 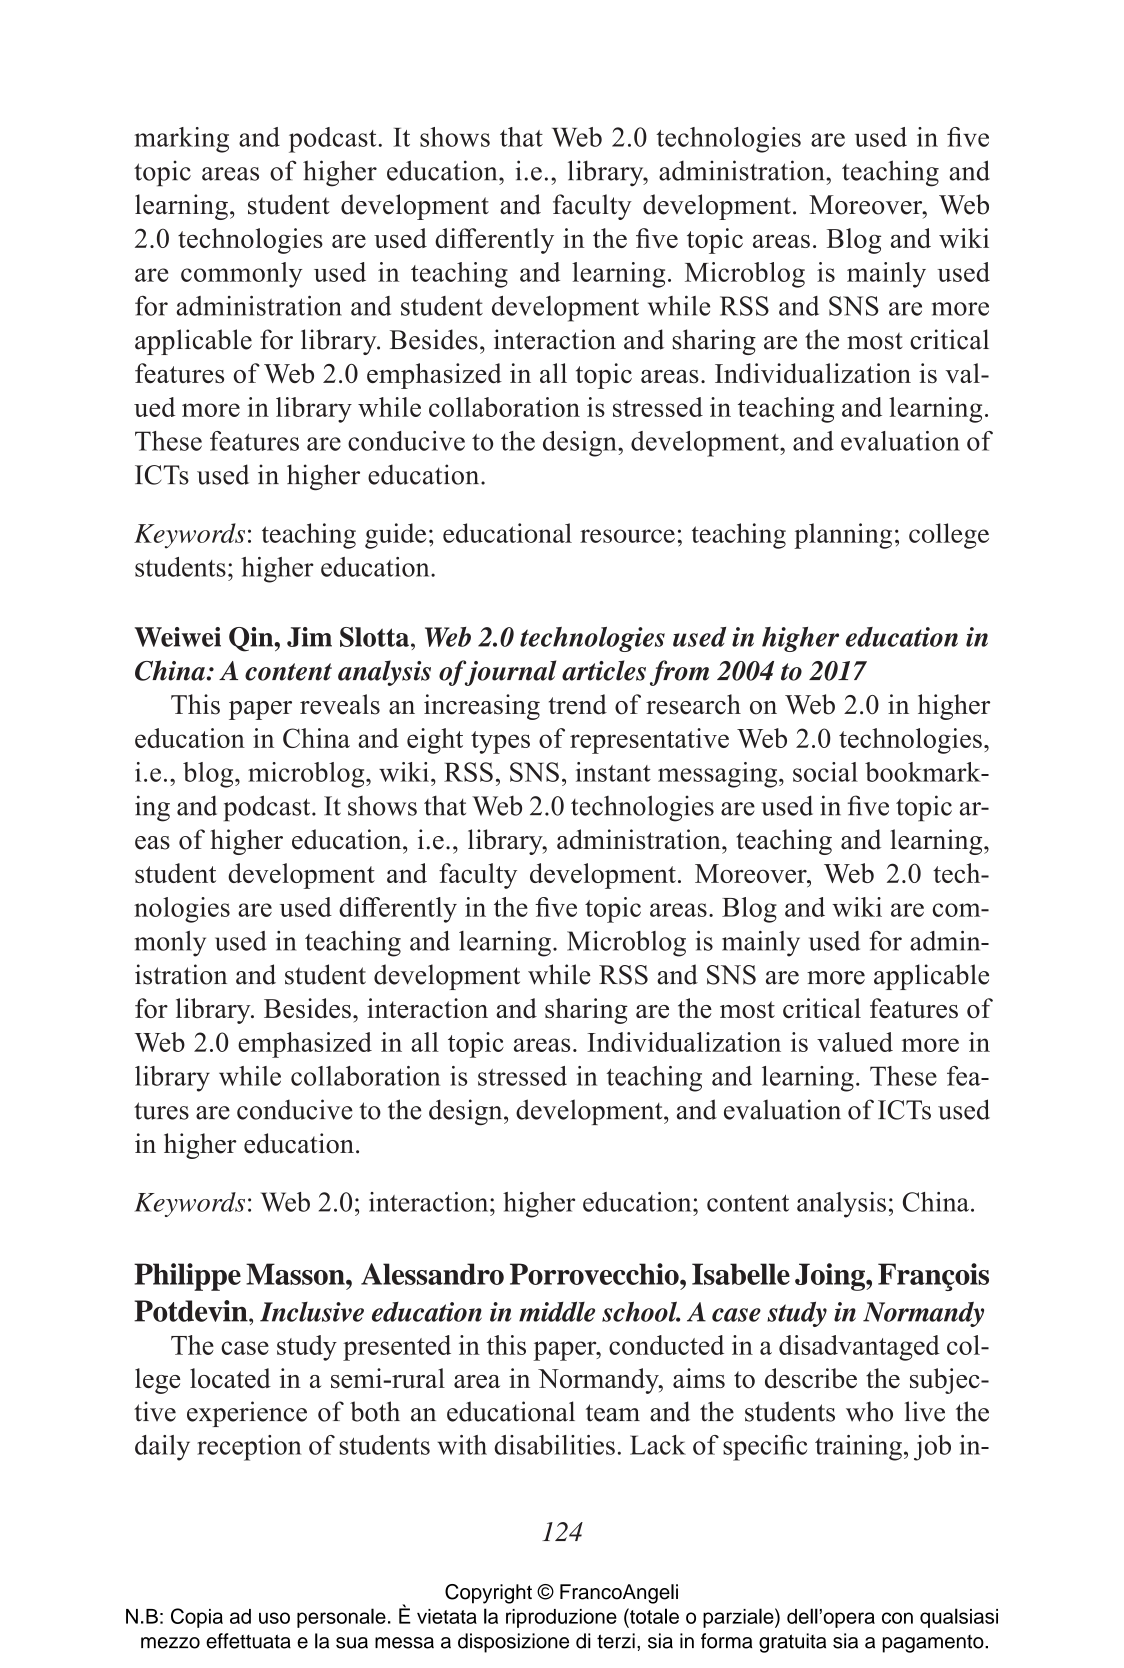 What do you see at coordinates (340, 704) in the document?
I see `reveals` at bounding box center [340, 704].
